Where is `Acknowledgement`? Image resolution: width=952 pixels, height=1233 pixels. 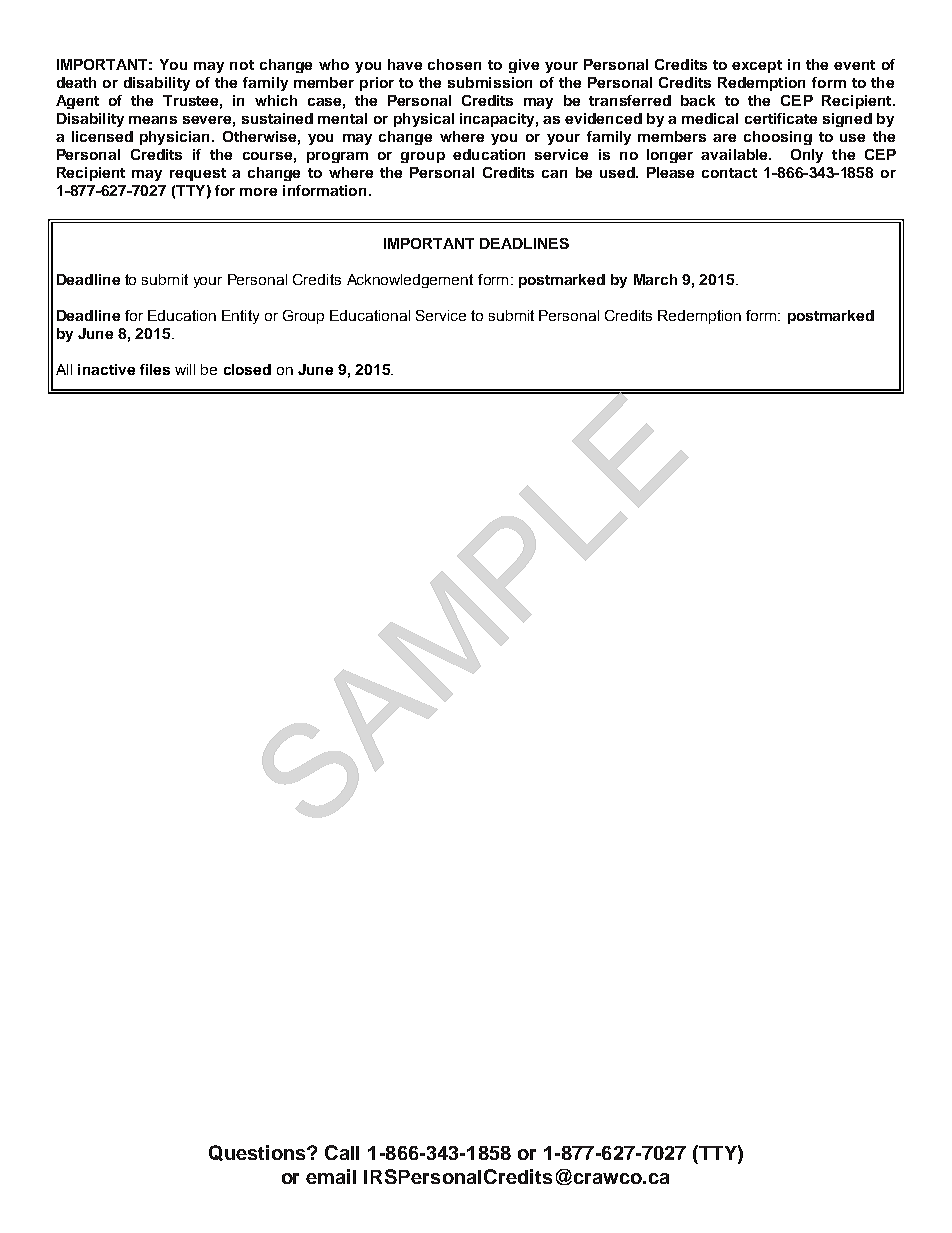 Acknowledgement is located at coordinates (410, 281).
